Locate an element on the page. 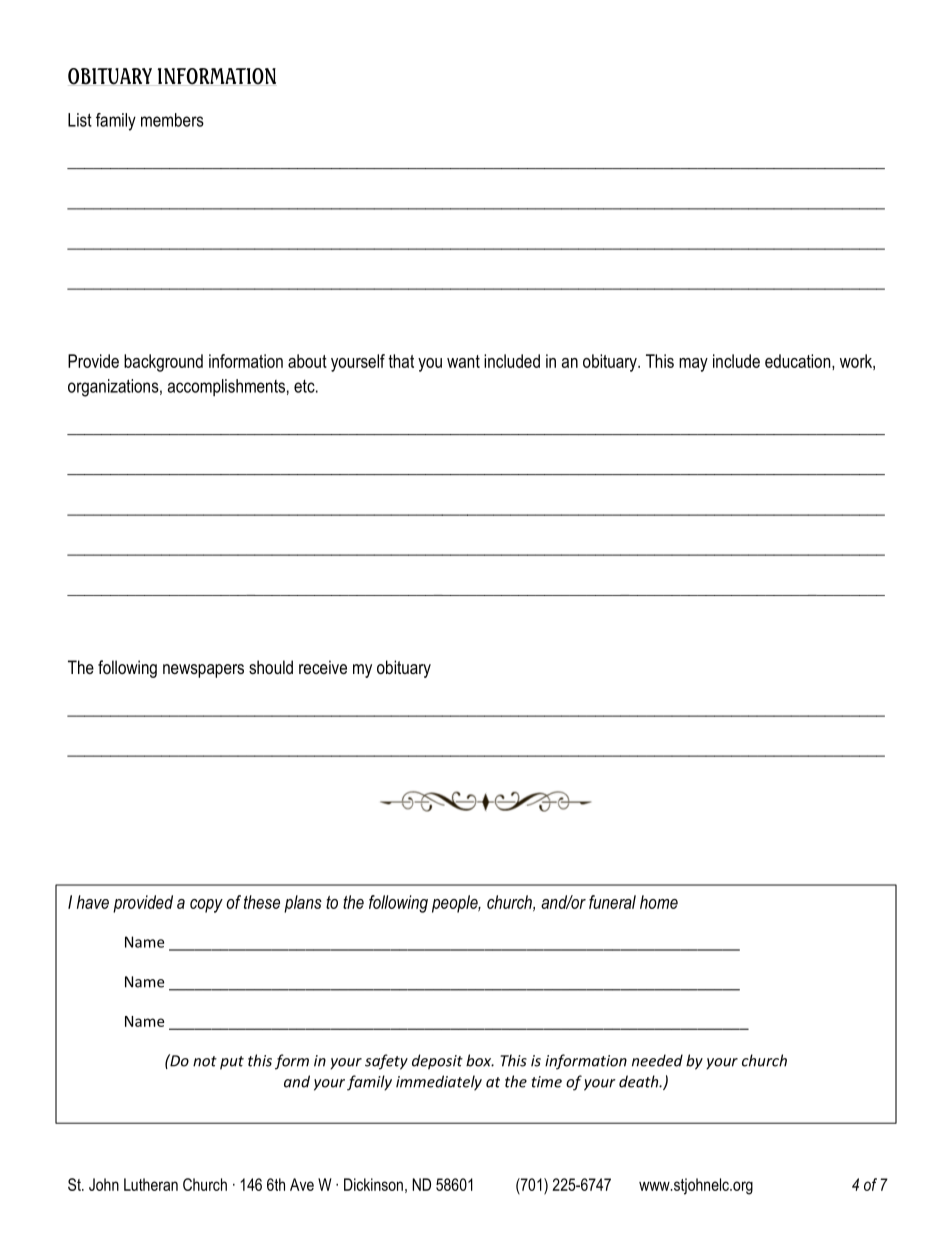 Image resolution: width=952 pixels, height=1233 pixels. members is located at coordinates (172, 120).
